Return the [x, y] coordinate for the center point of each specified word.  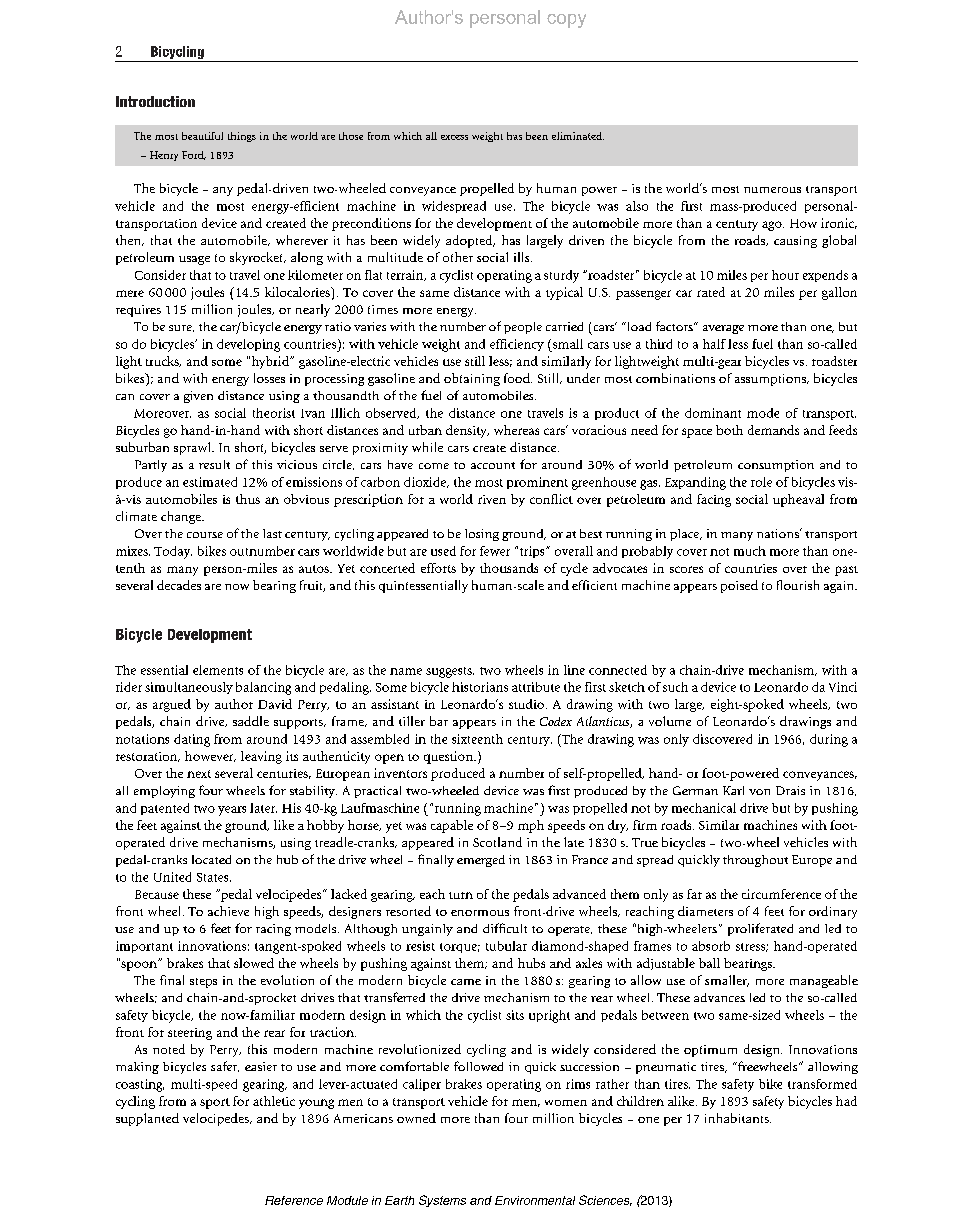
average [723, 329]
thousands [509, 568]
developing [248, 345]
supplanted [147, 1119]
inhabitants [738, 1118]
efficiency [517, 345]
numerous [772, 190]
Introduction [155, 101]
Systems [442, 1201]
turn [461, 895]
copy [566, 21]
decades [179, 585]
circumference [781, 894]
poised [739, 586]
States [214, 877]
